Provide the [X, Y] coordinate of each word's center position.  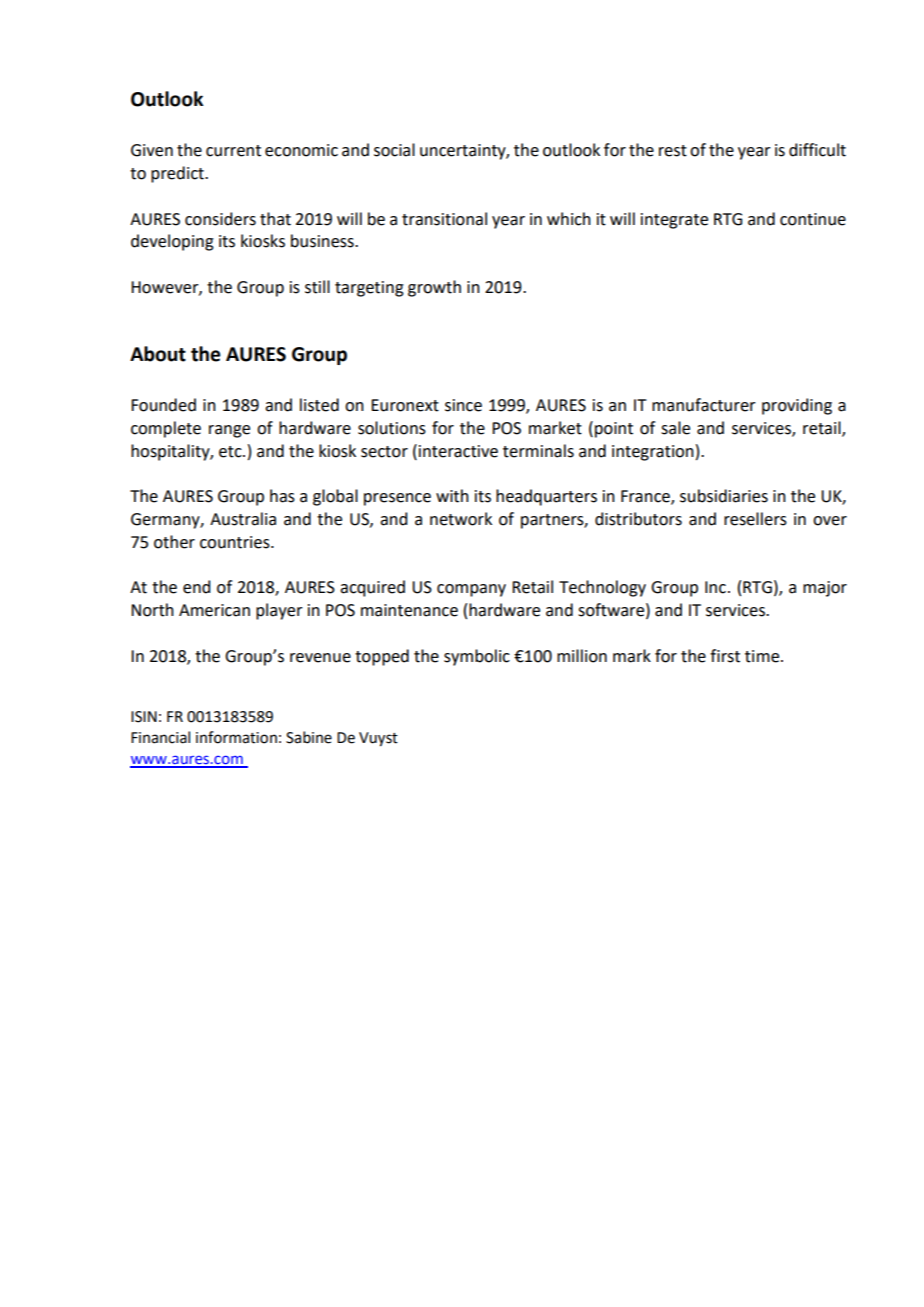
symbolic [477, 657]
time [763, 656]
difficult [817, 150]
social [394, 150]
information [236, 737]
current [233, 151]
